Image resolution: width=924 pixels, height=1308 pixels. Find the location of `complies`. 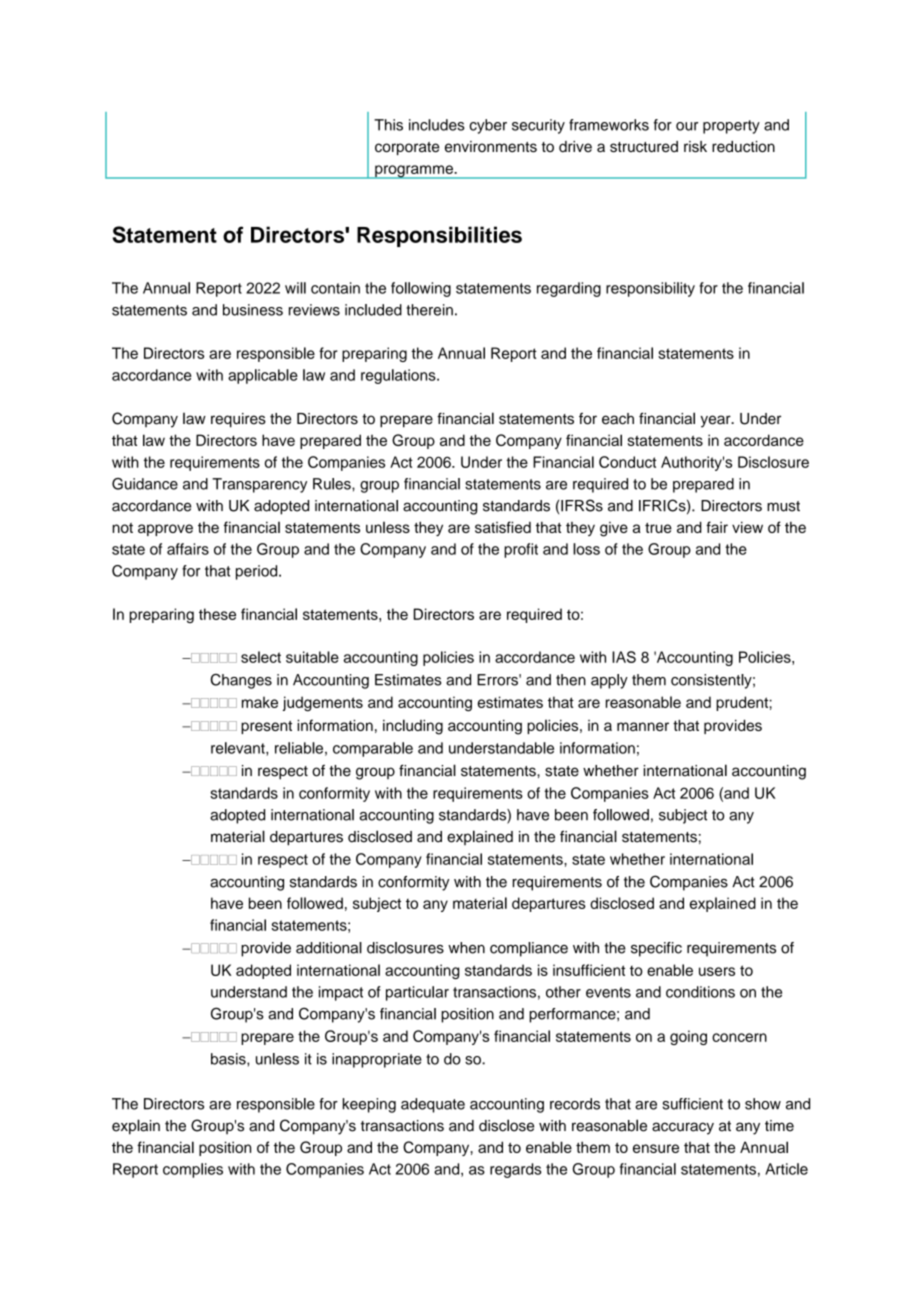

complies is located at coordinates (193, 1170).
